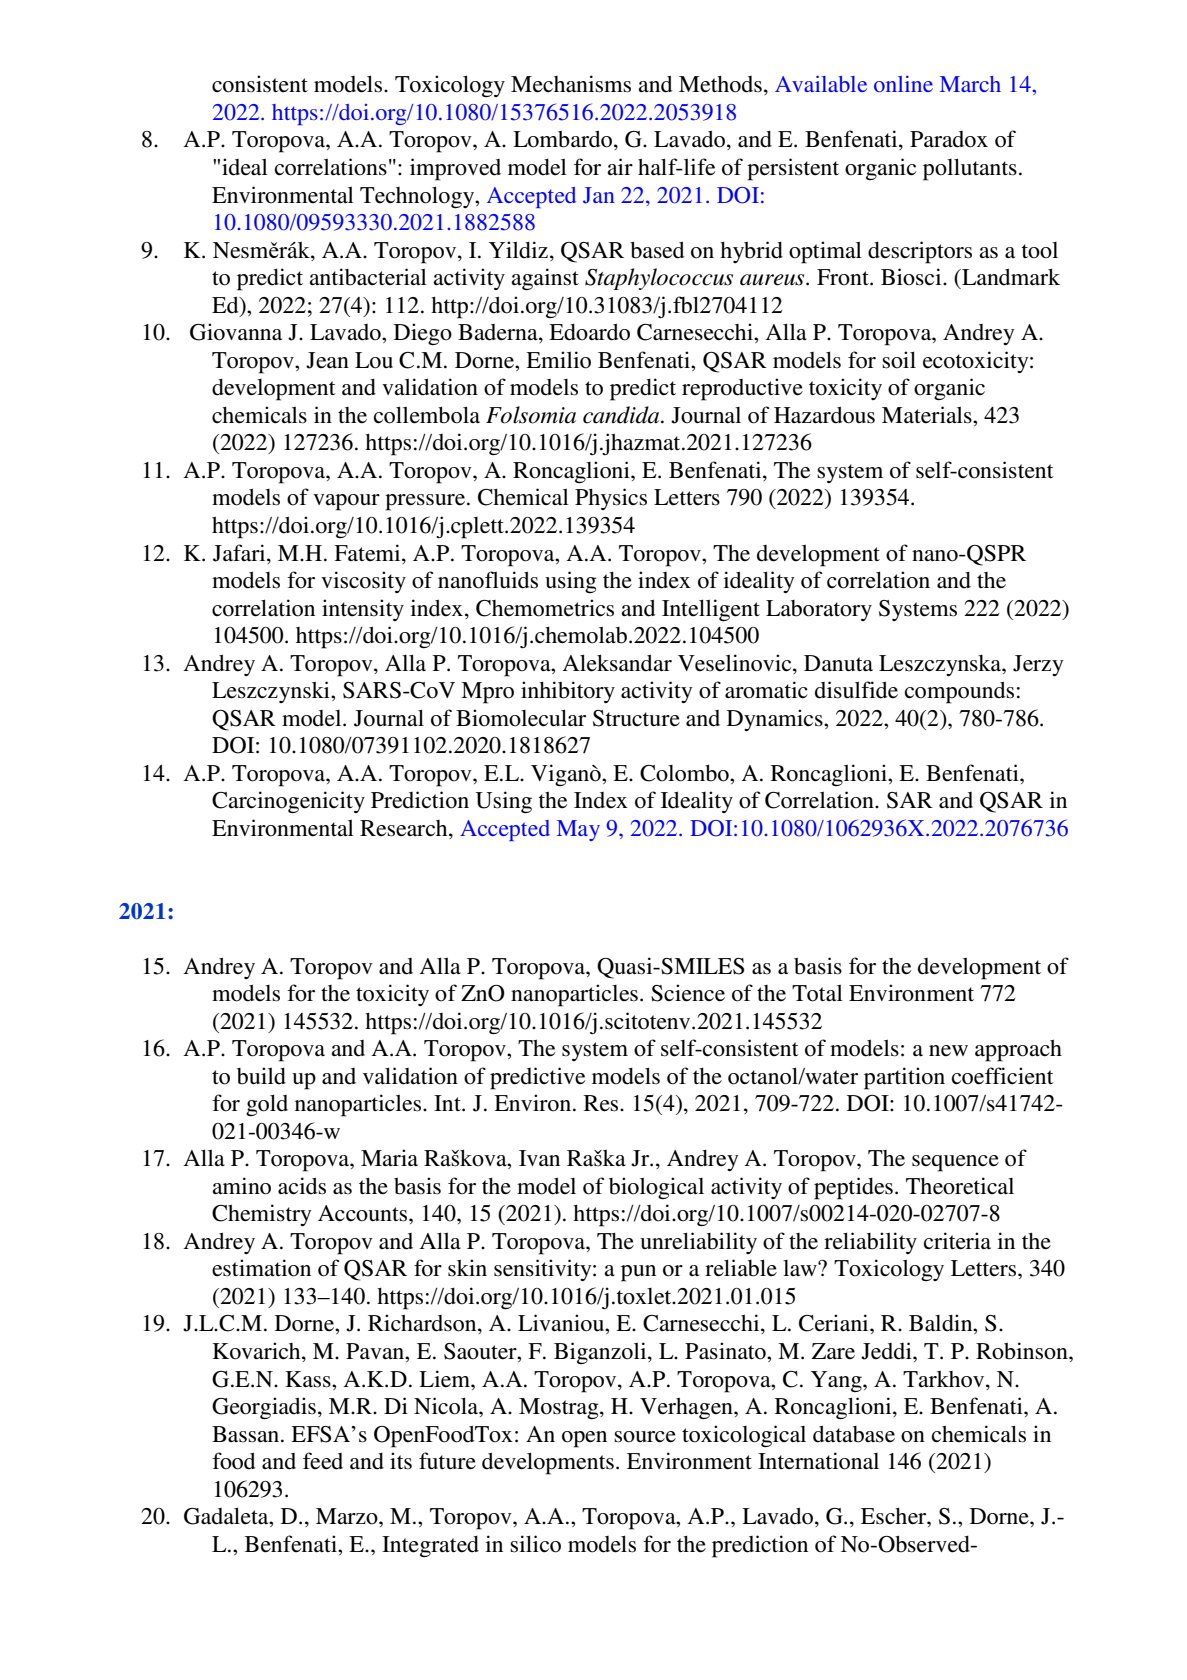 The width and height of the document is (1187, 1680). I want to click on sequence, so click(955, 1163).
